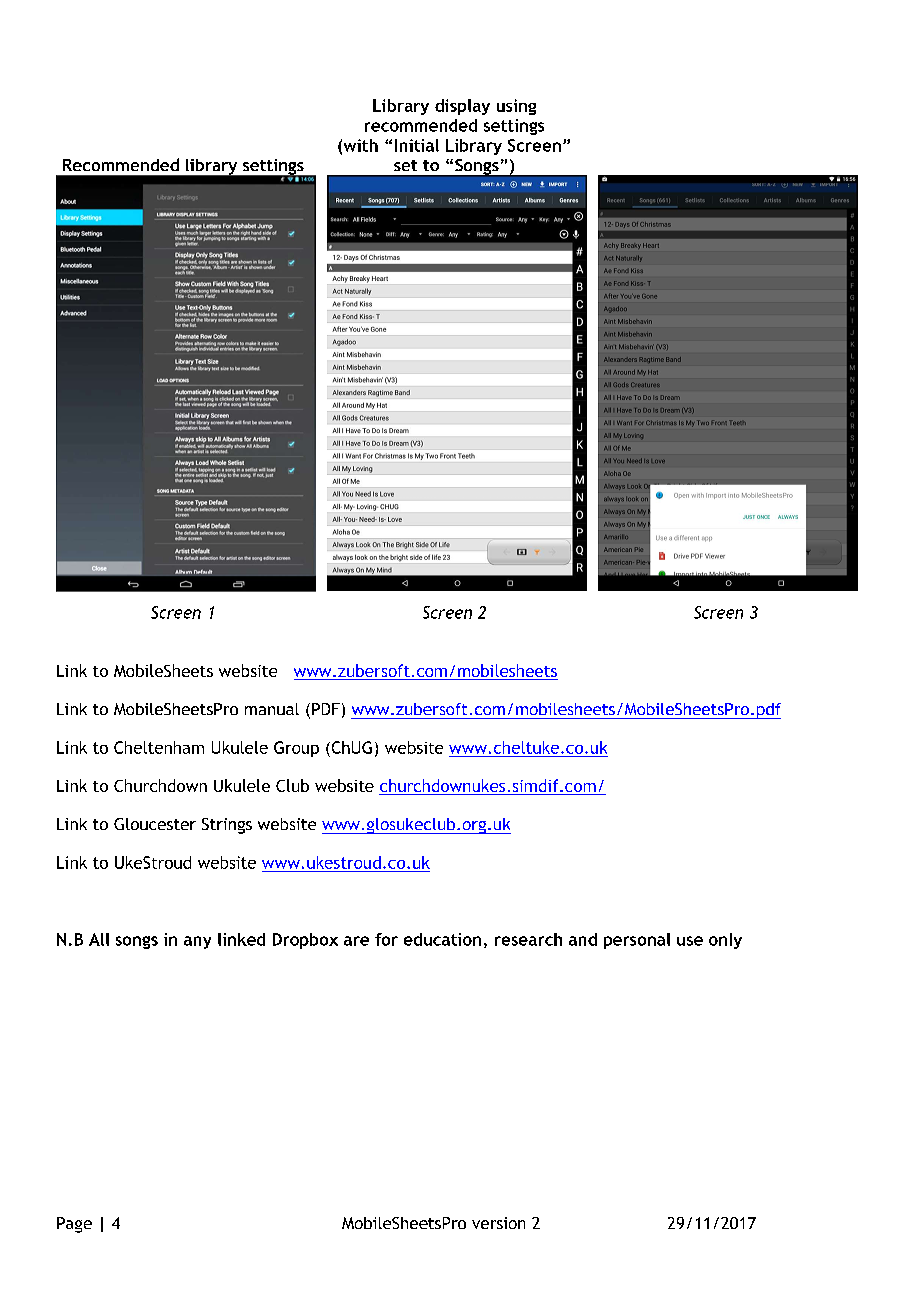 The image size is (924, 1308). I want to click on personal, so click(637, 941).
